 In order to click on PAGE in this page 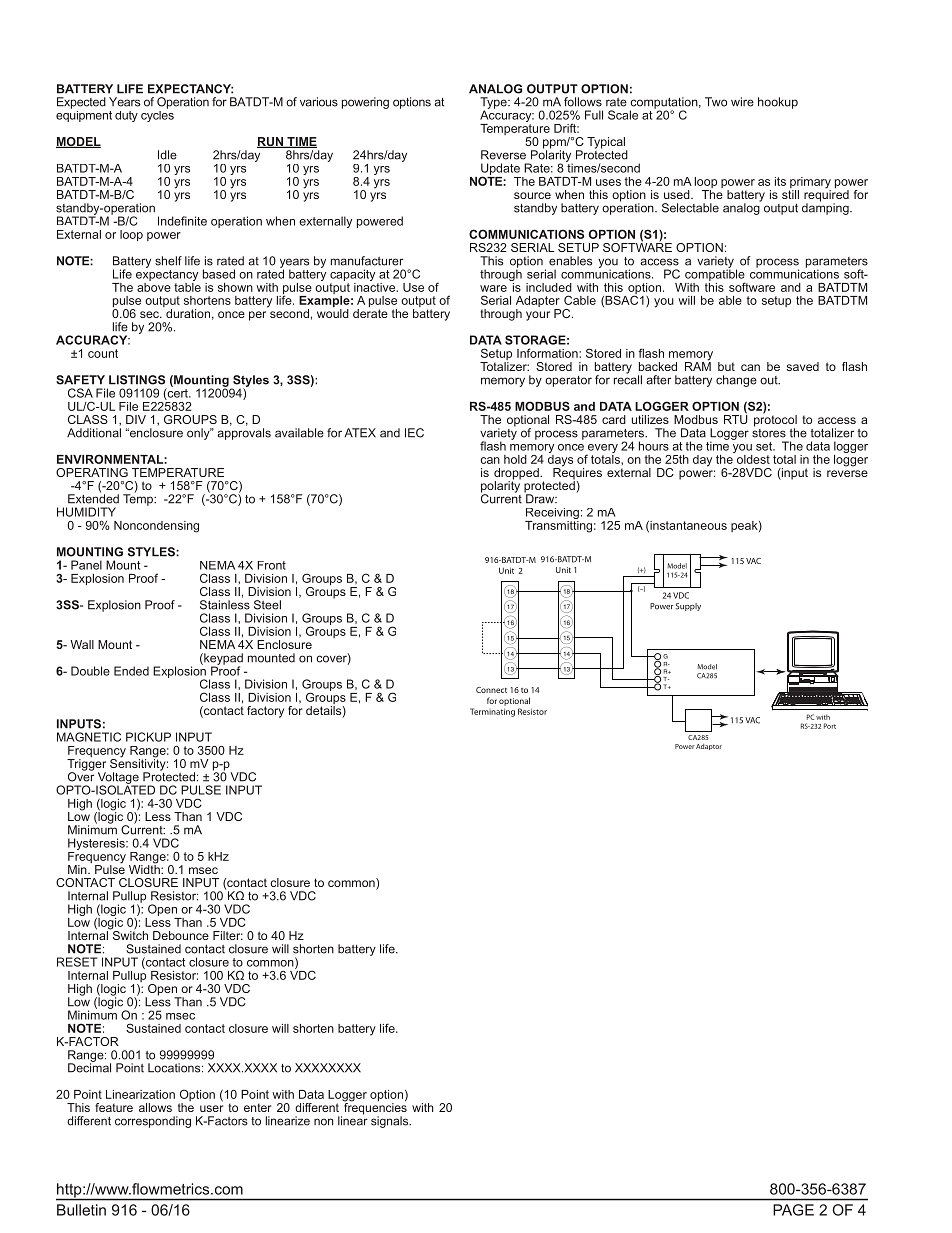, I will do `click(793, 1210)`.
